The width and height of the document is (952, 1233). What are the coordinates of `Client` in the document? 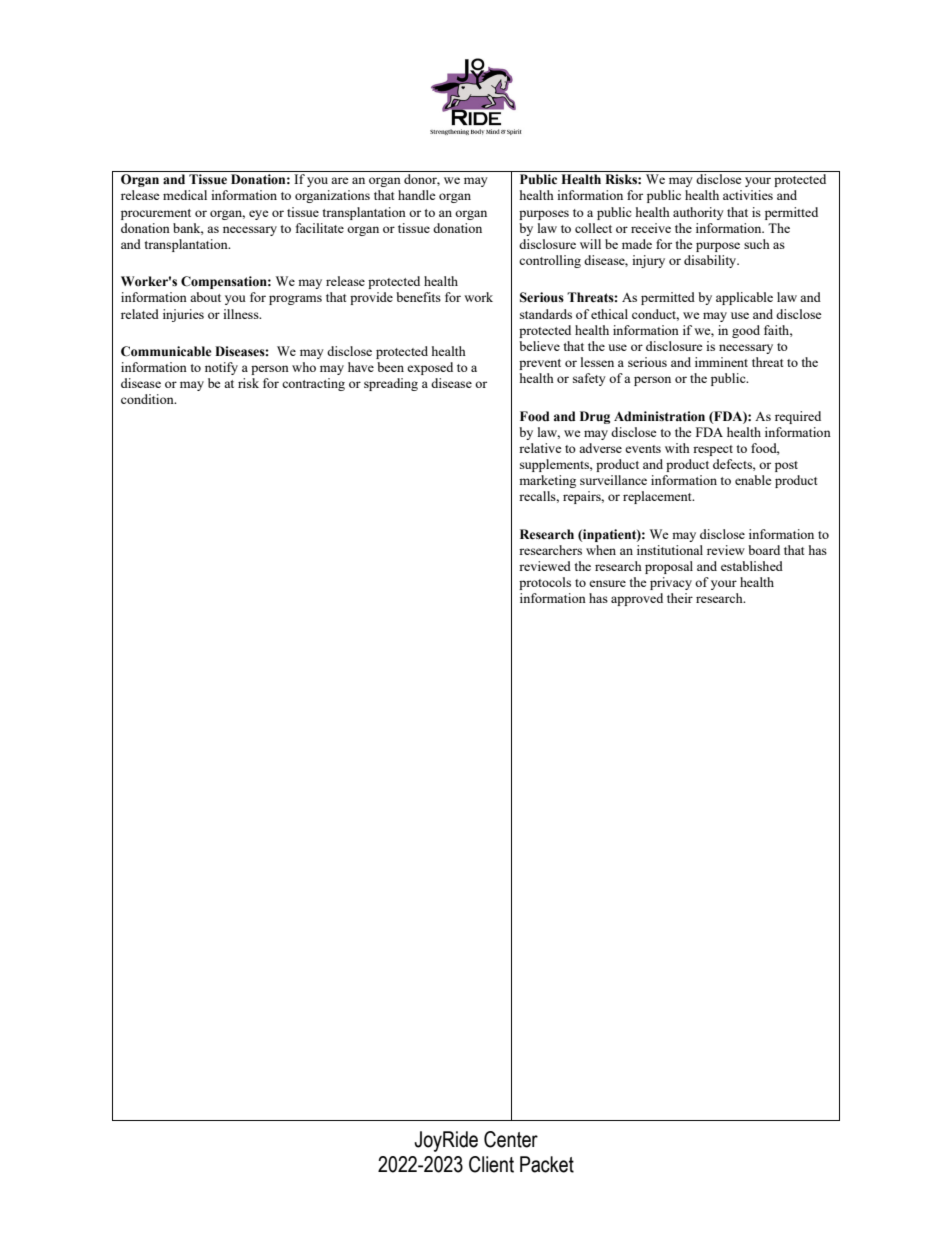 It's located at (491, 1164).
